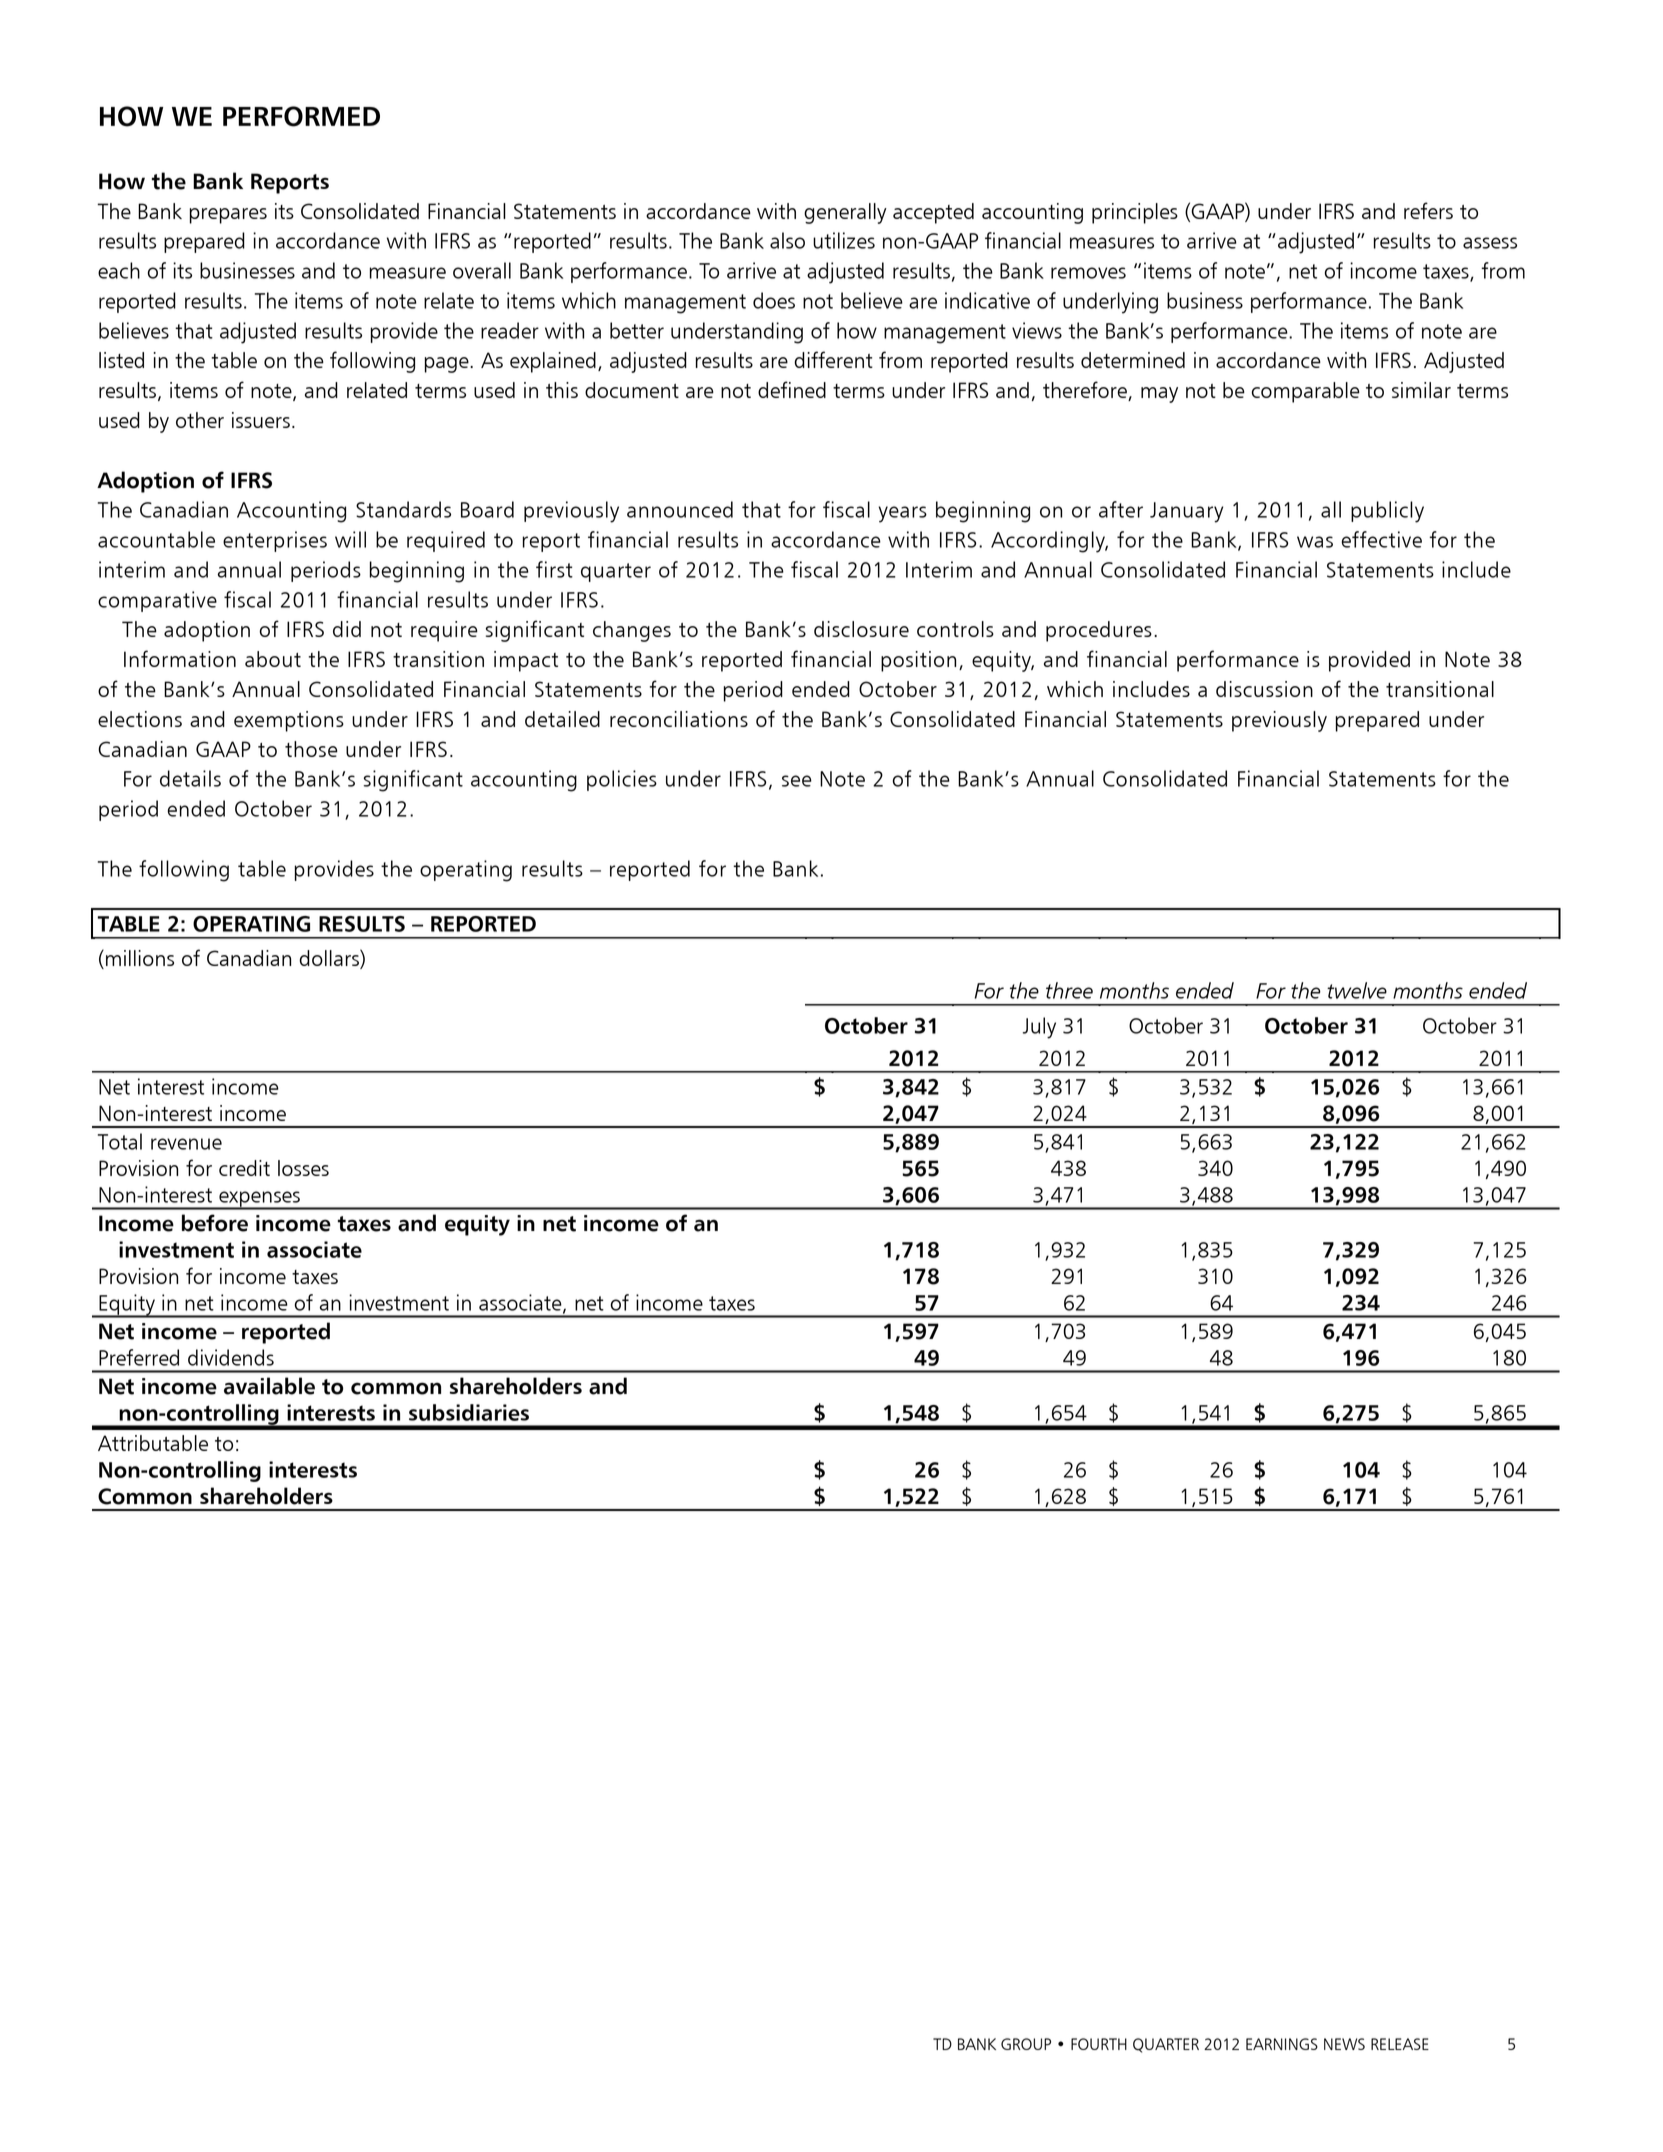  What do you see at coordinates (1357, 990) in the screenshot?
I see `twelve` at bounding box center [1357, 990].
